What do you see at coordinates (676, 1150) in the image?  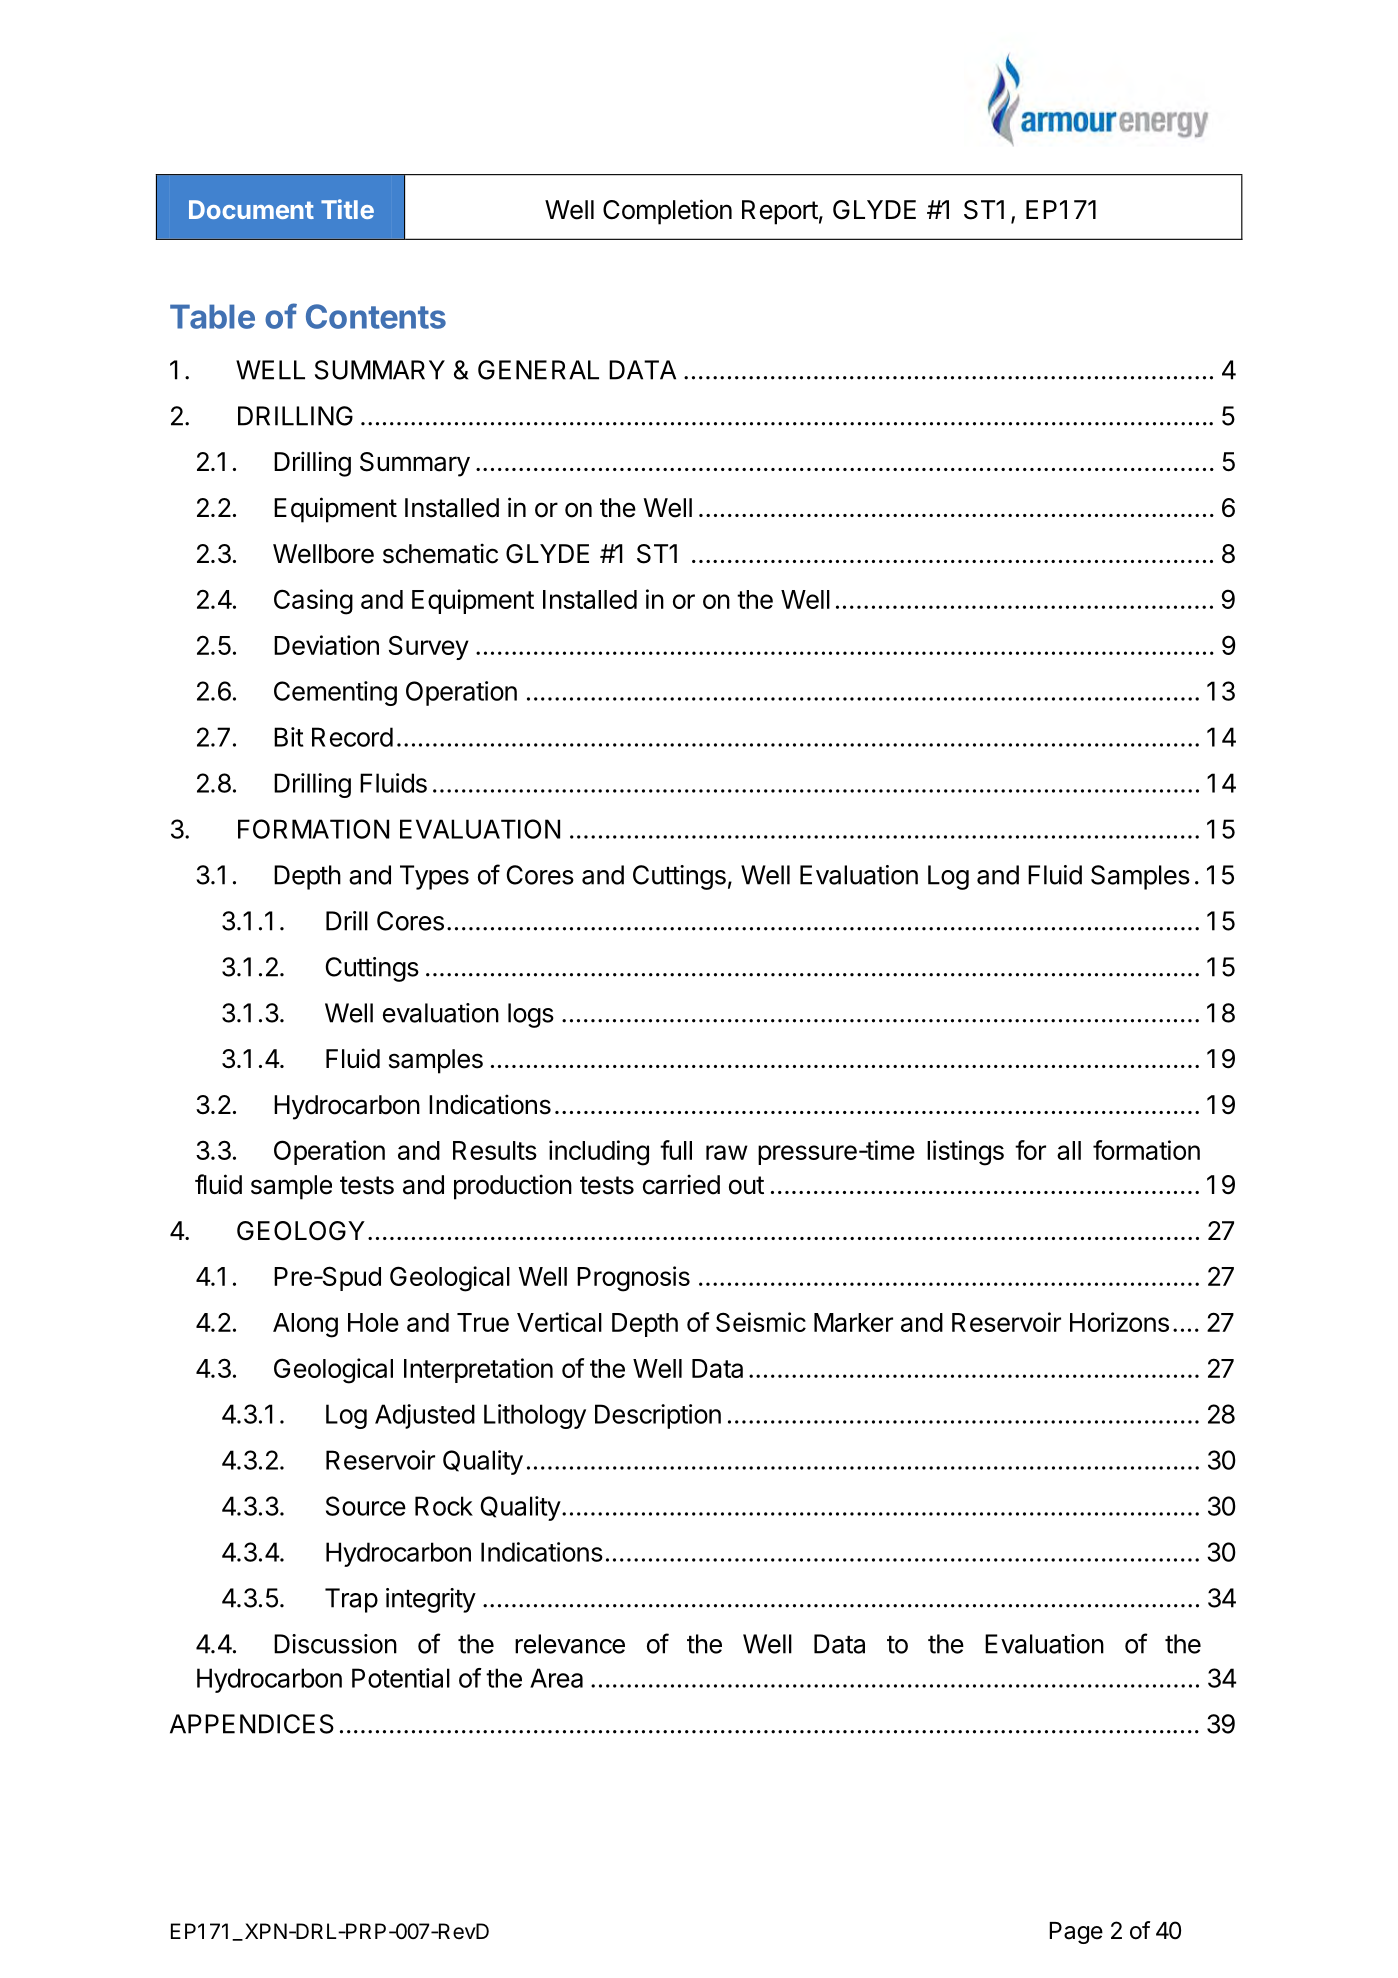 I see `full` at bounding box center [676, 1150].
